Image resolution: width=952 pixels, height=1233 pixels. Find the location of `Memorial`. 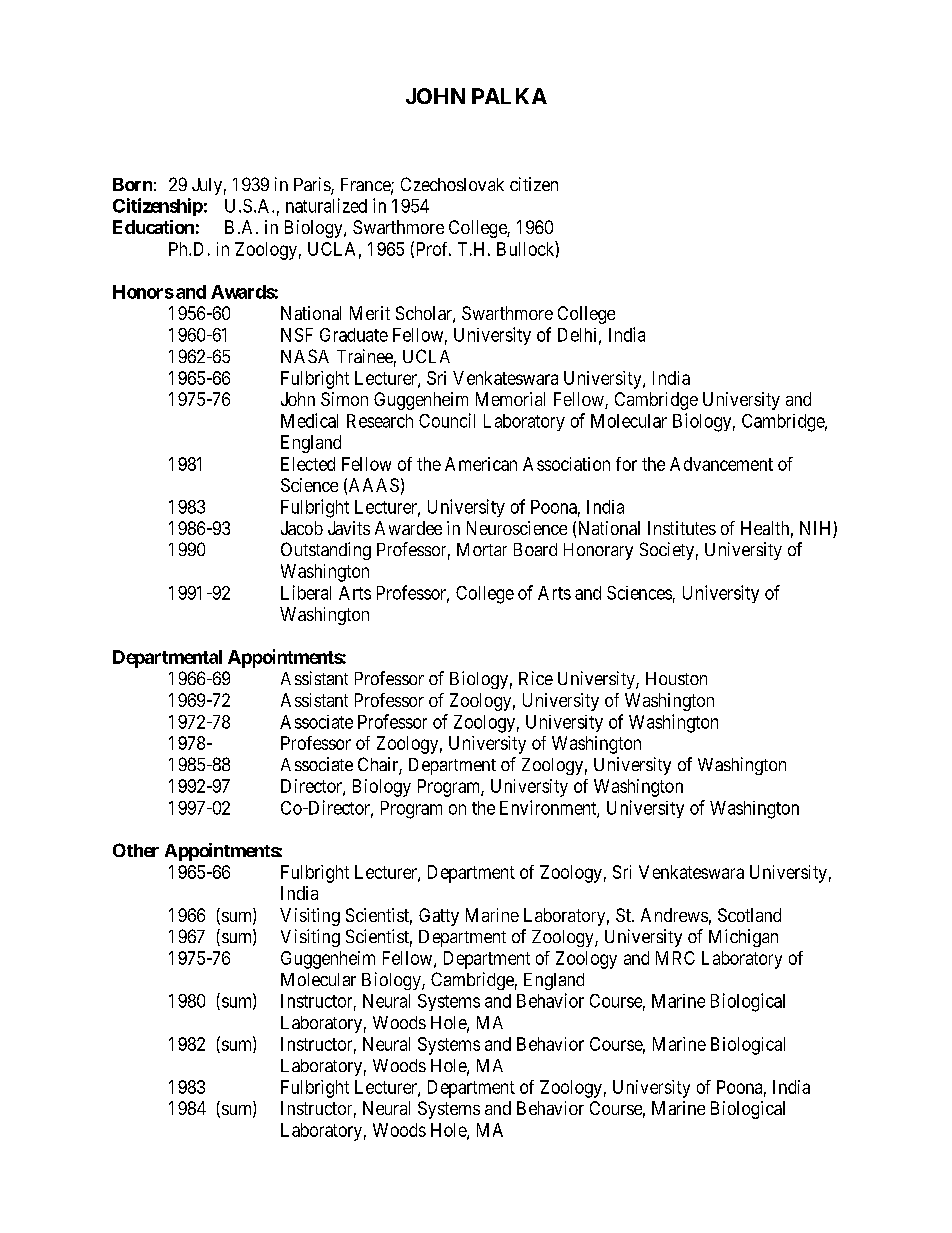

Memorial is located at coordinates (510, 399).
